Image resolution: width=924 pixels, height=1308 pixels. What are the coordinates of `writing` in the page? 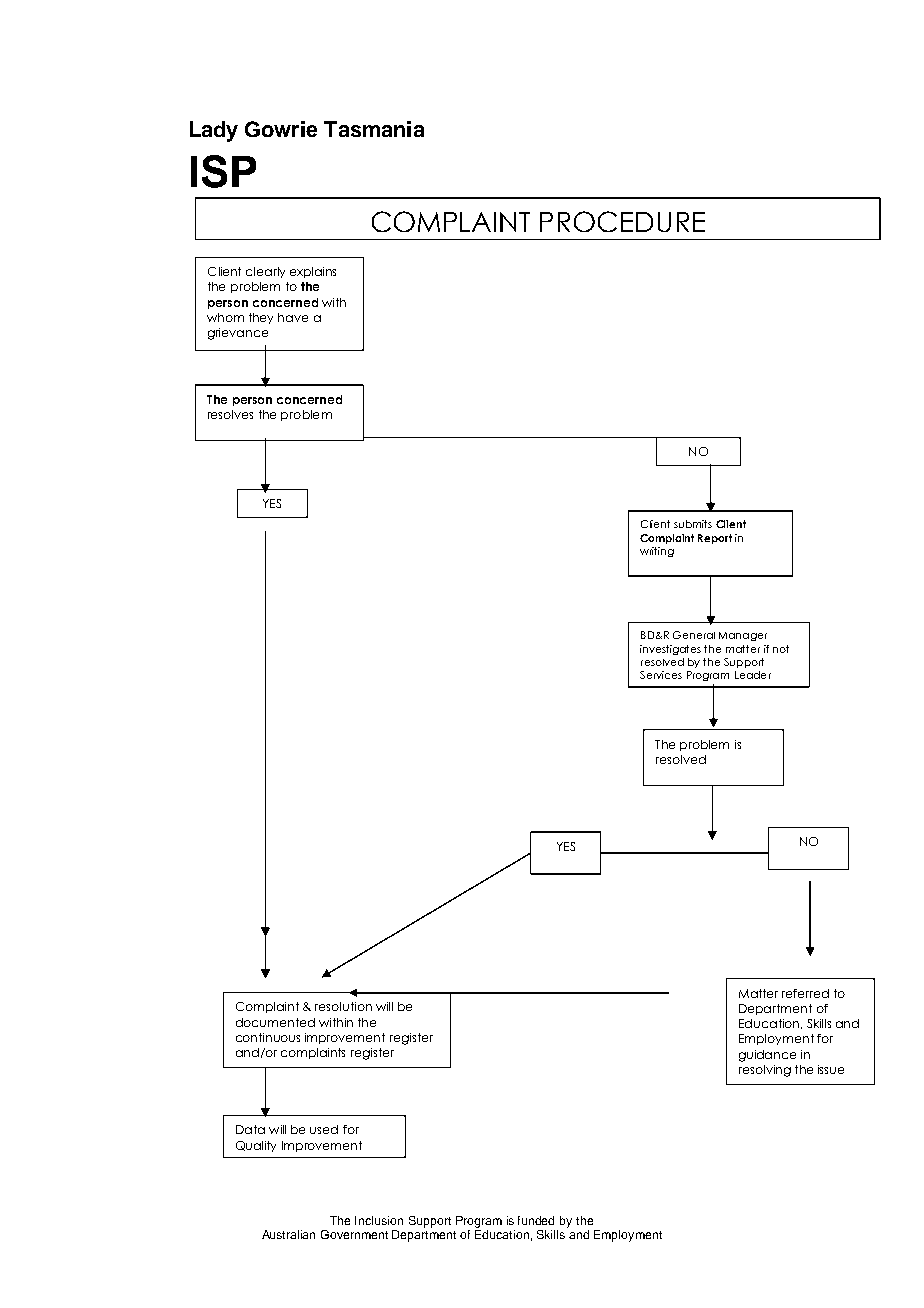 It's located at (657, 552).
